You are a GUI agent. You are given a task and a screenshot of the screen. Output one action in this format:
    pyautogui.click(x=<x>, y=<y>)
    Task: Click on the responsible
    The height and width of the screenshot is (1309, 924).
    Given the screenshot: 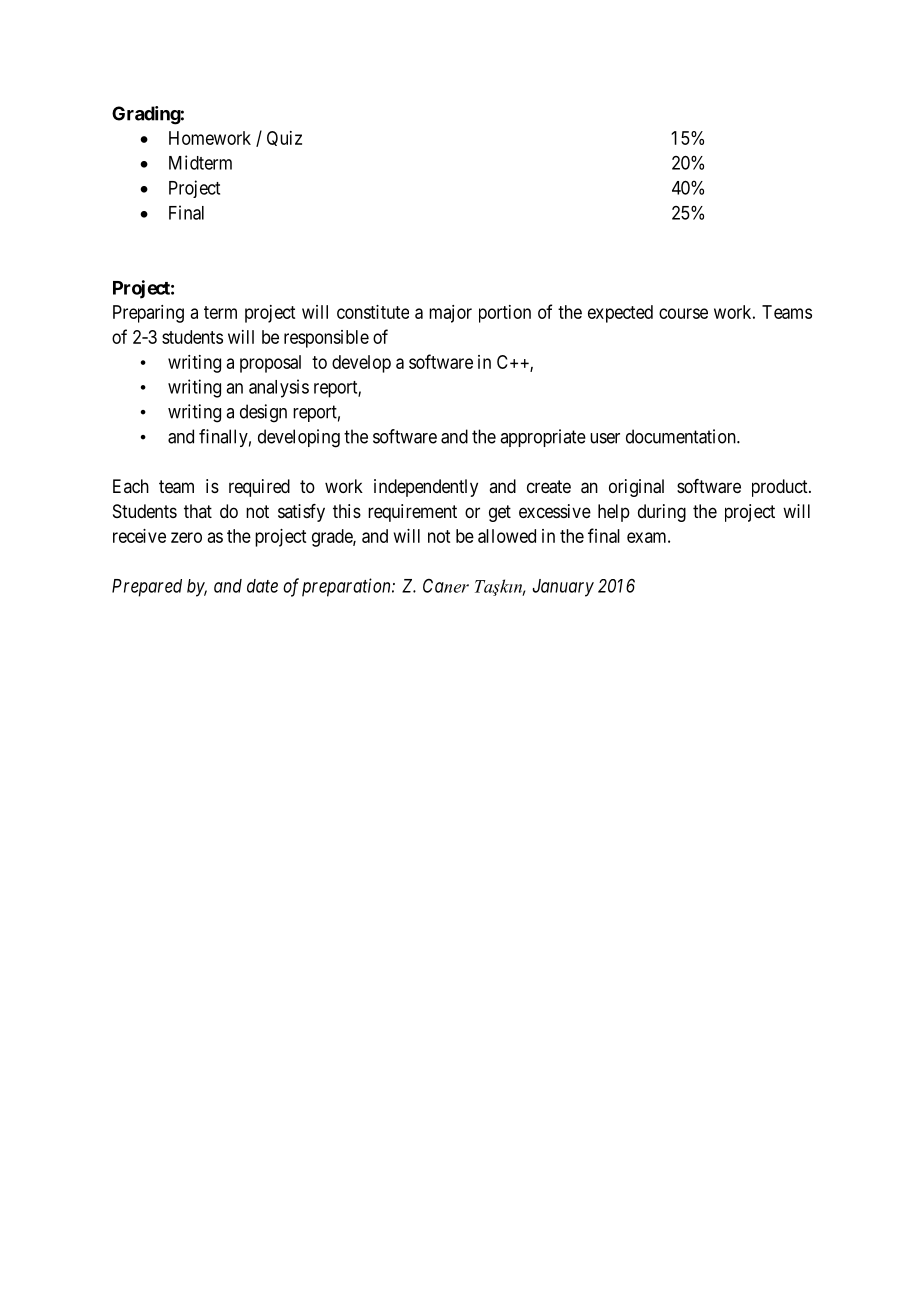 What is the action you would take?
    pyautogui.click(x=326, y=339)
